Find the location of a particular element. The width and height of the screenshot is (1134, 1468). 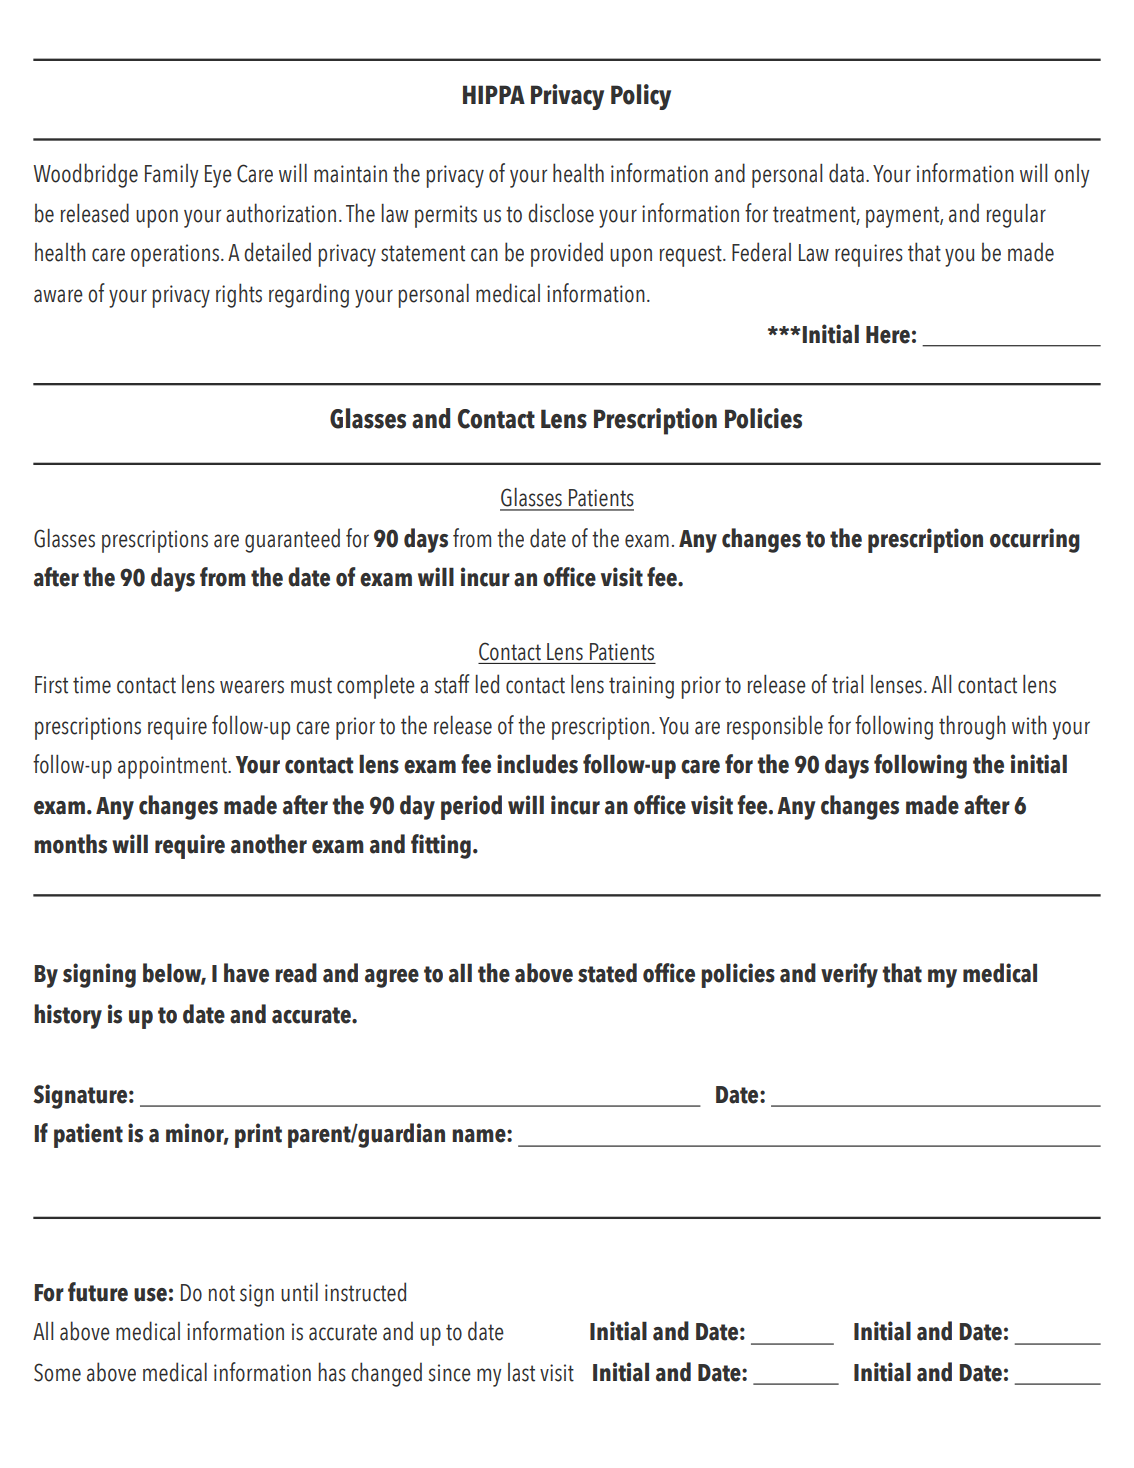

HIPPA is located at coordinates (494, 94).
